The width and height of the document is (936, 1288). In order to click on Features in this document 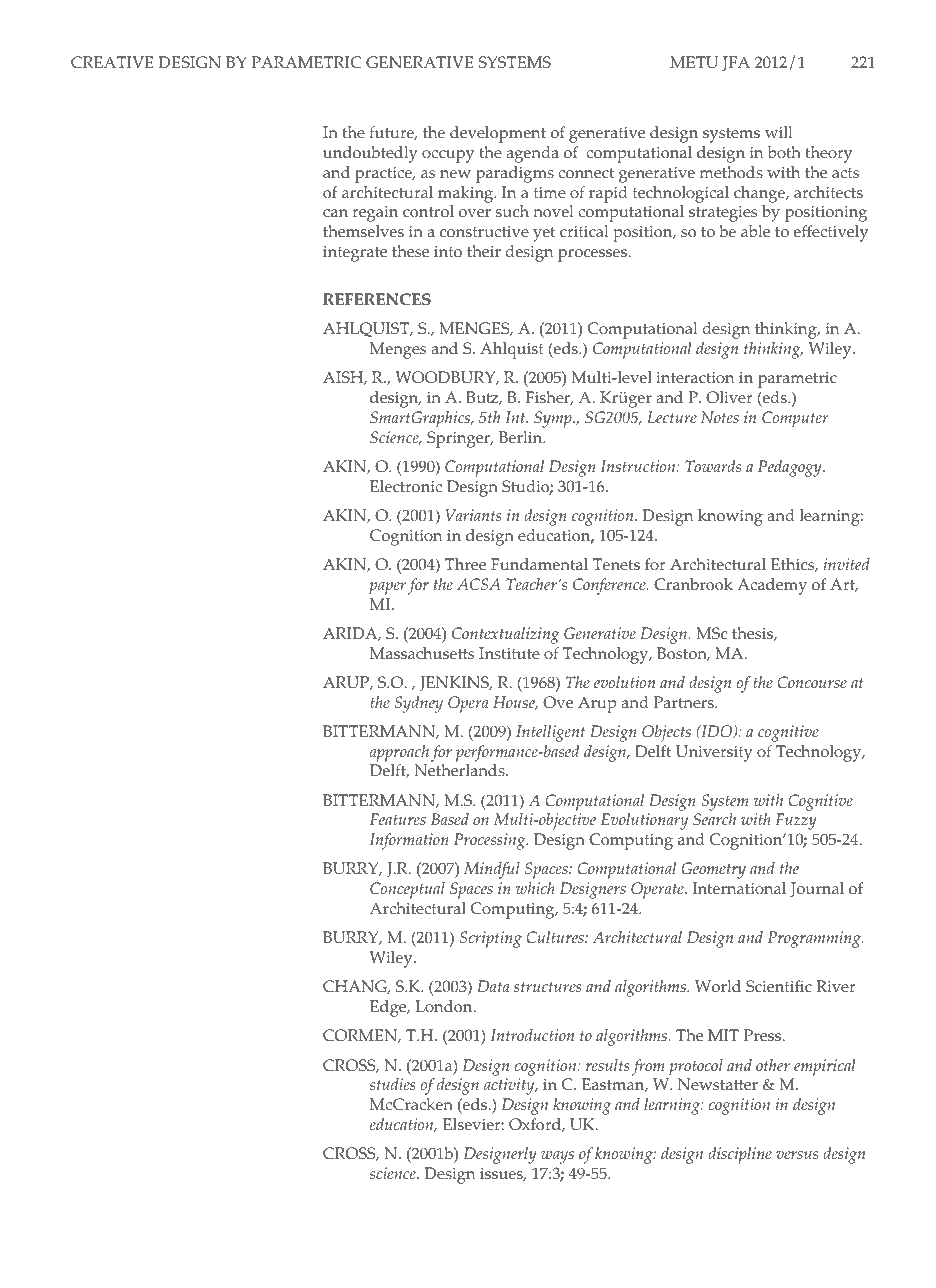, I will do `click(398, 819)`.
